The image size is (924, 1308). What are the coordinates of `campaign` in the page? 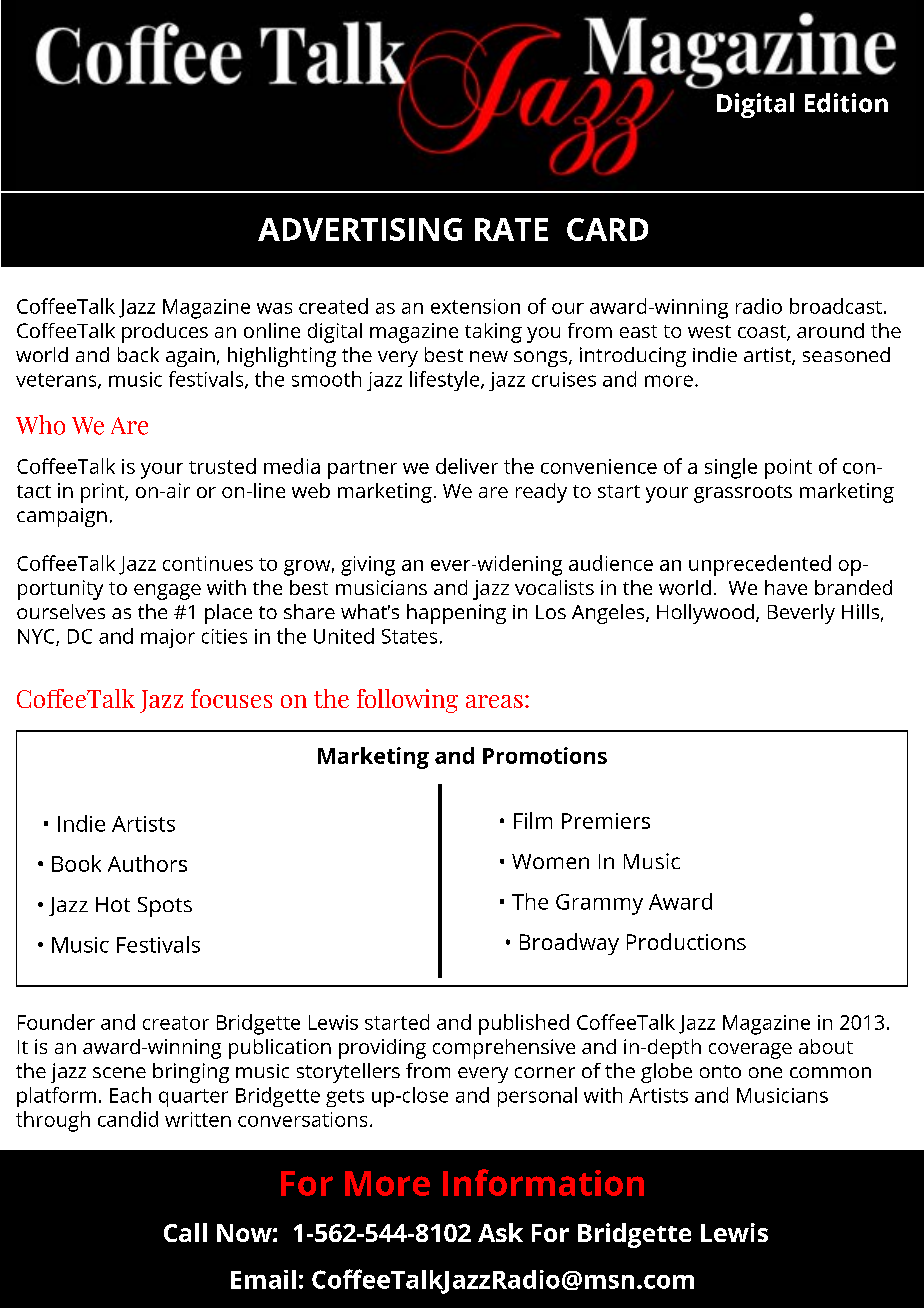 It's located at (62, 517).
